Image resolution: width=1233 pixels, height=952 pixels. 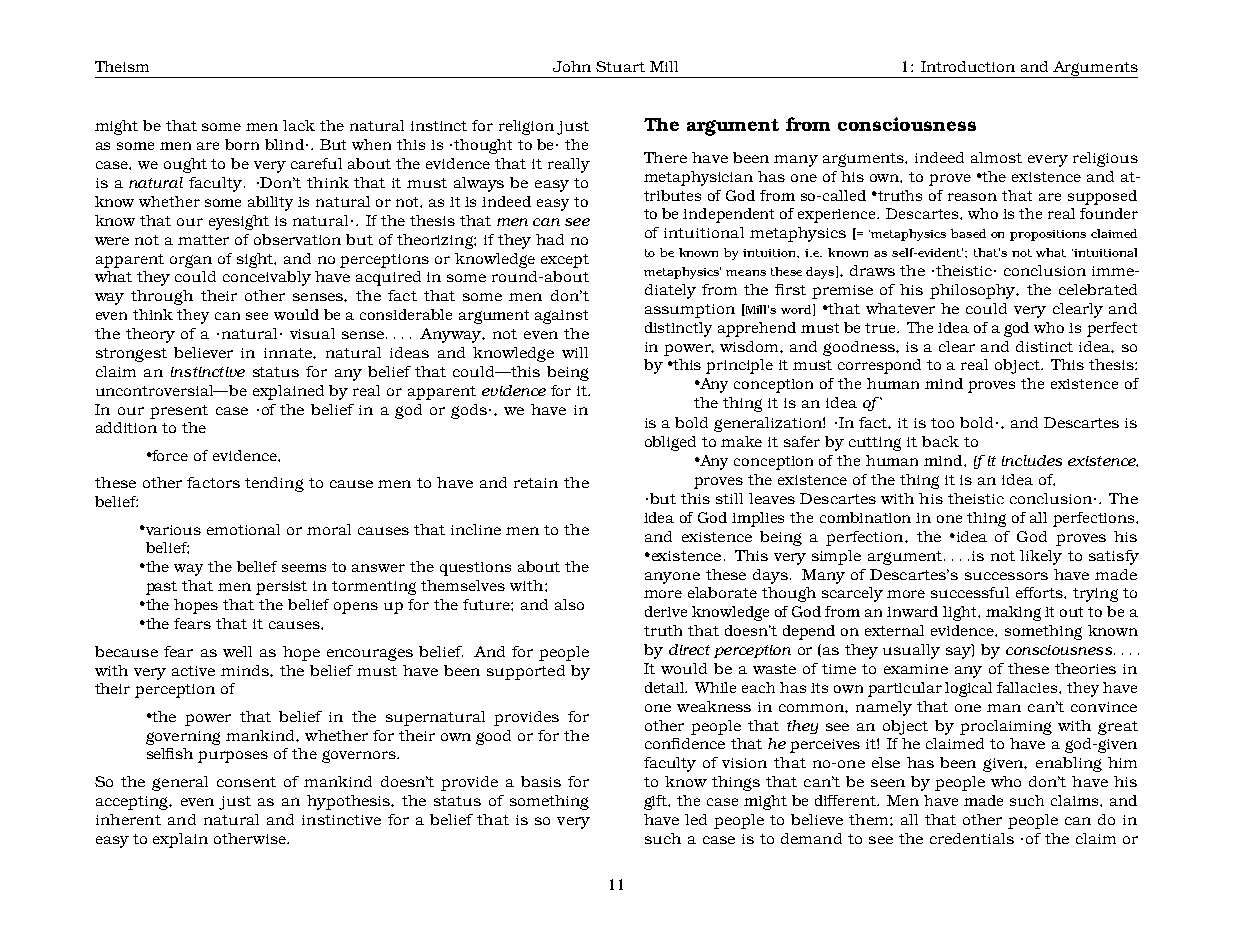 What do you see at coordinates (299, 125) in the image?
I see `lack` at bounding box center [299, 125].
